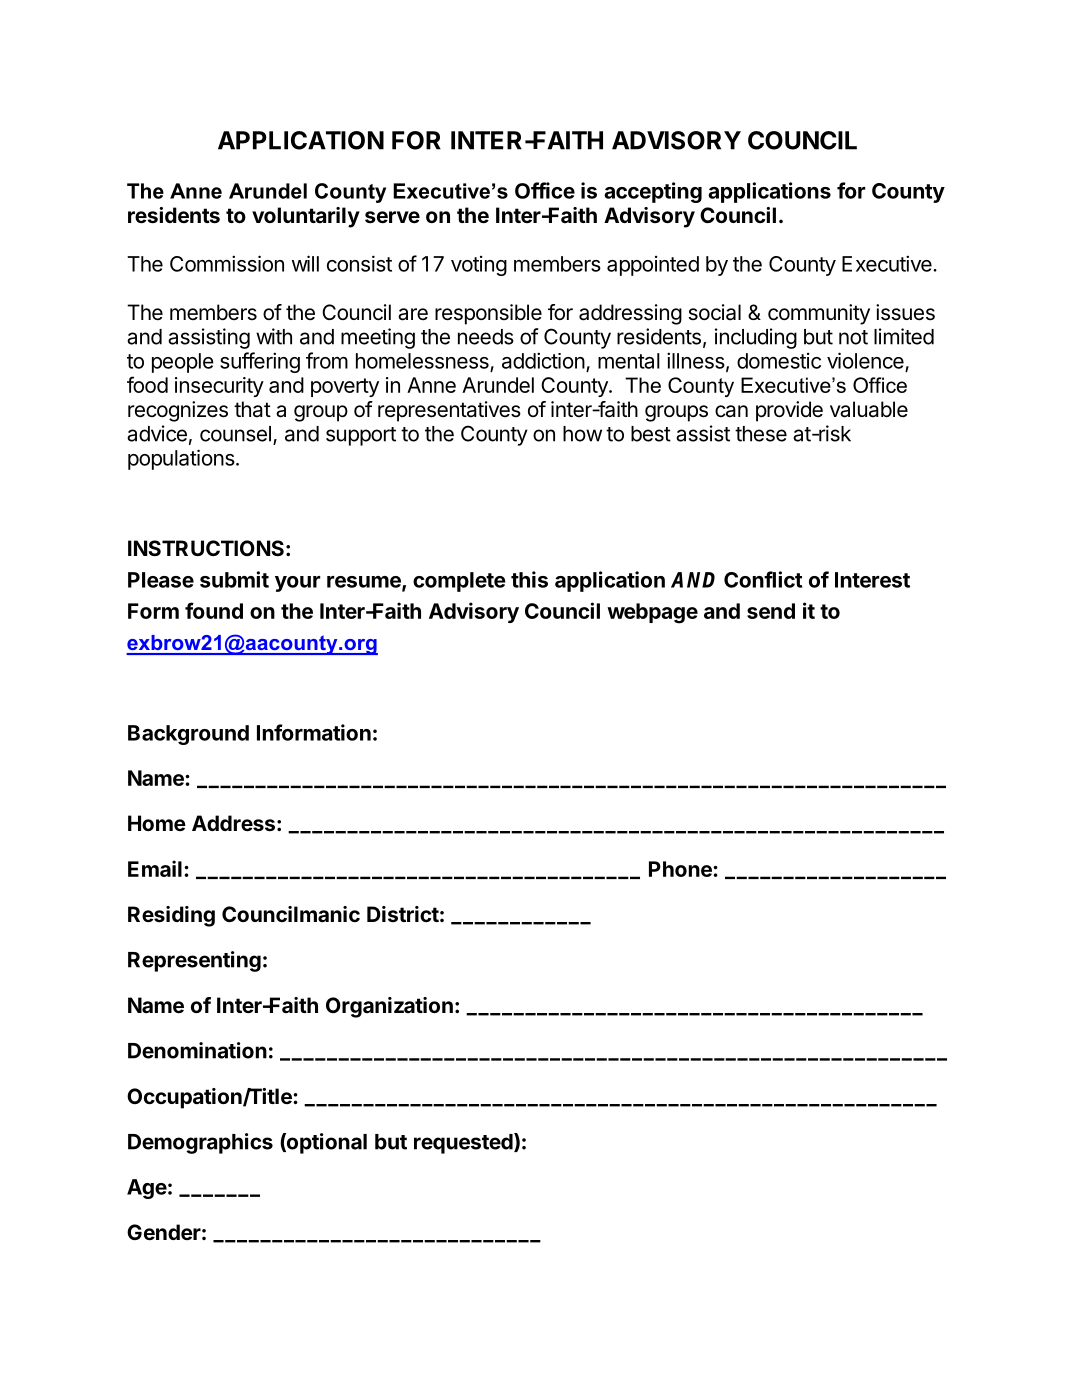  Describe the element at coordinates (200, 1143) in the screenshot. I see `Demographics` at that location.
